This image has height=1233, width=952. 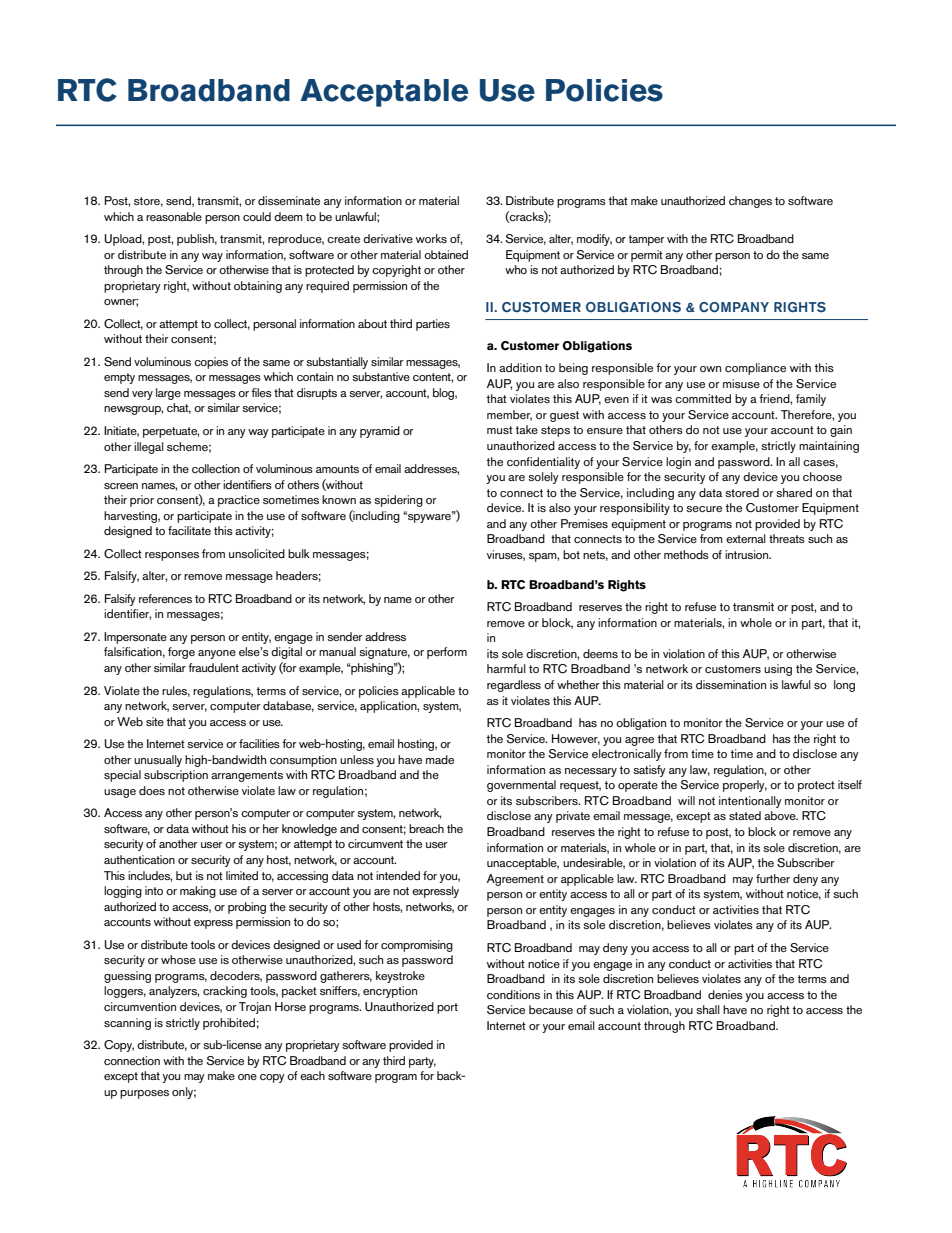 What do you see at coordinates (750, 202) in the image?
I see `changes` at bounding box center [750, 202].
